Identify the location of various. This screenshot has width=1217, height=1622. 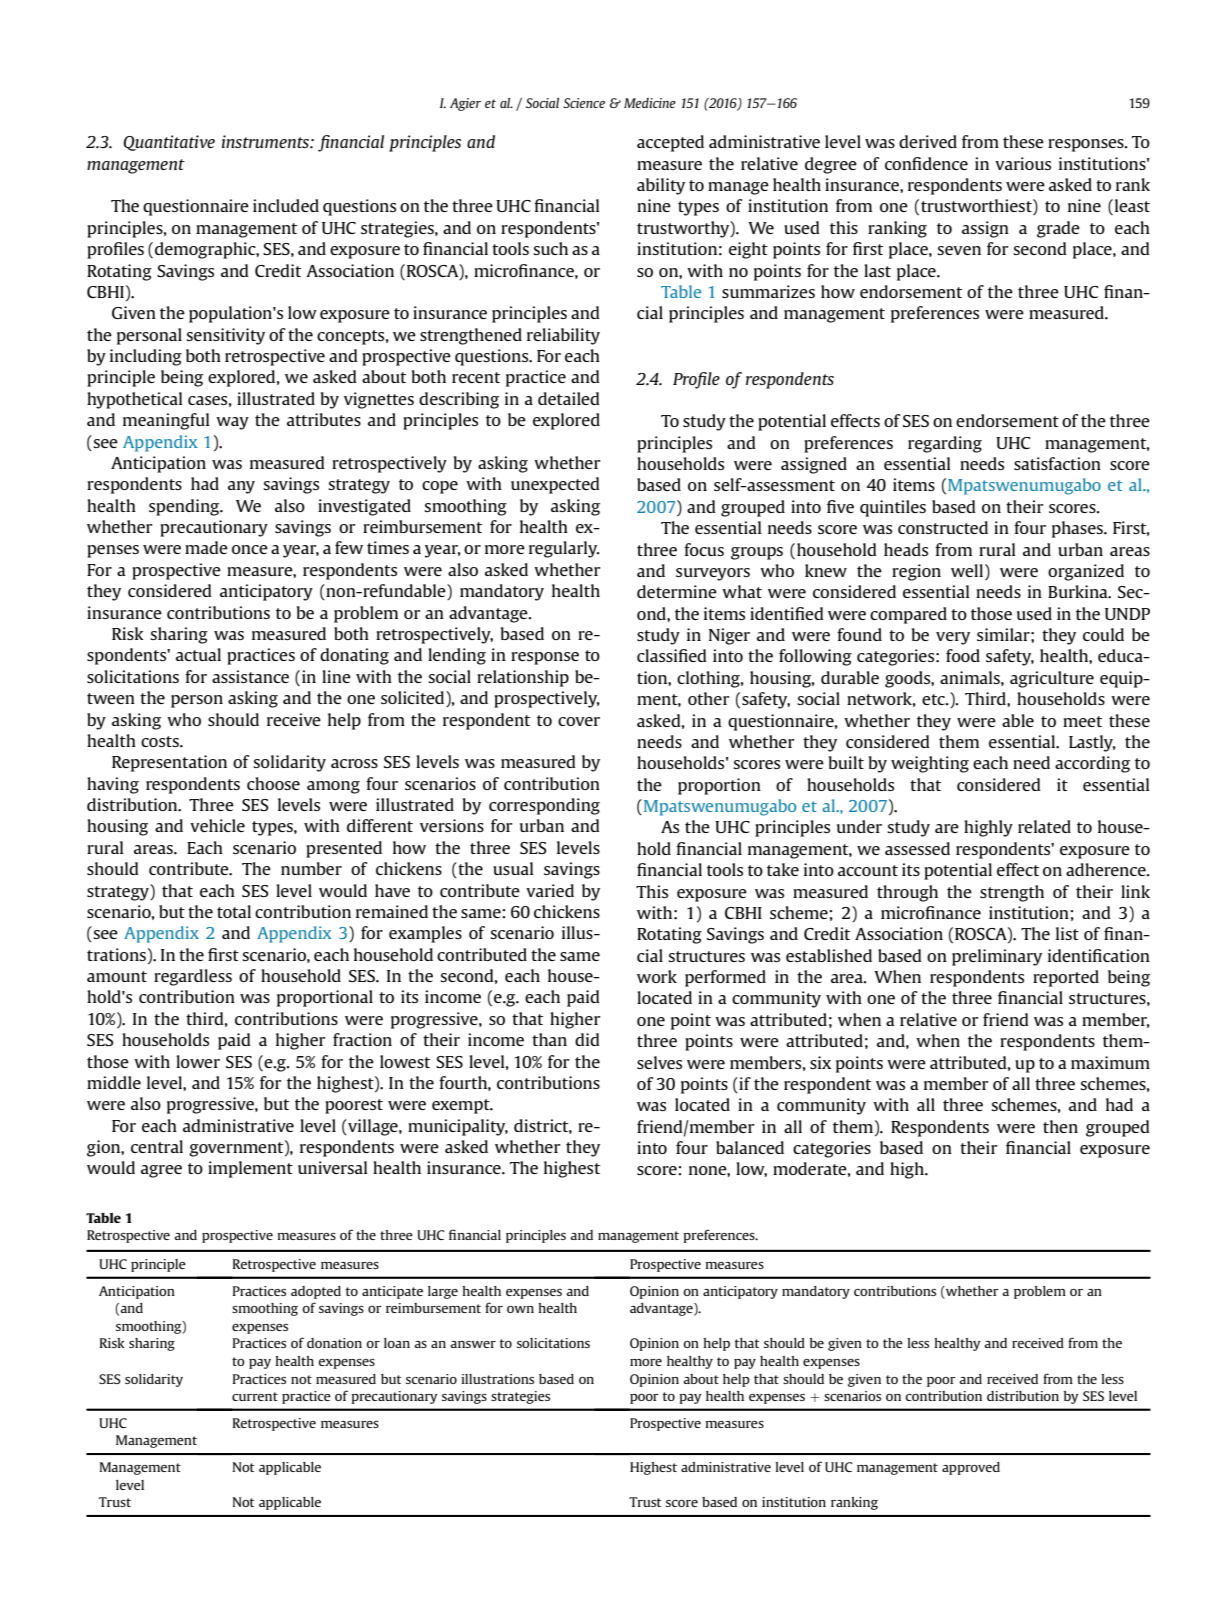
(1023, 163).
